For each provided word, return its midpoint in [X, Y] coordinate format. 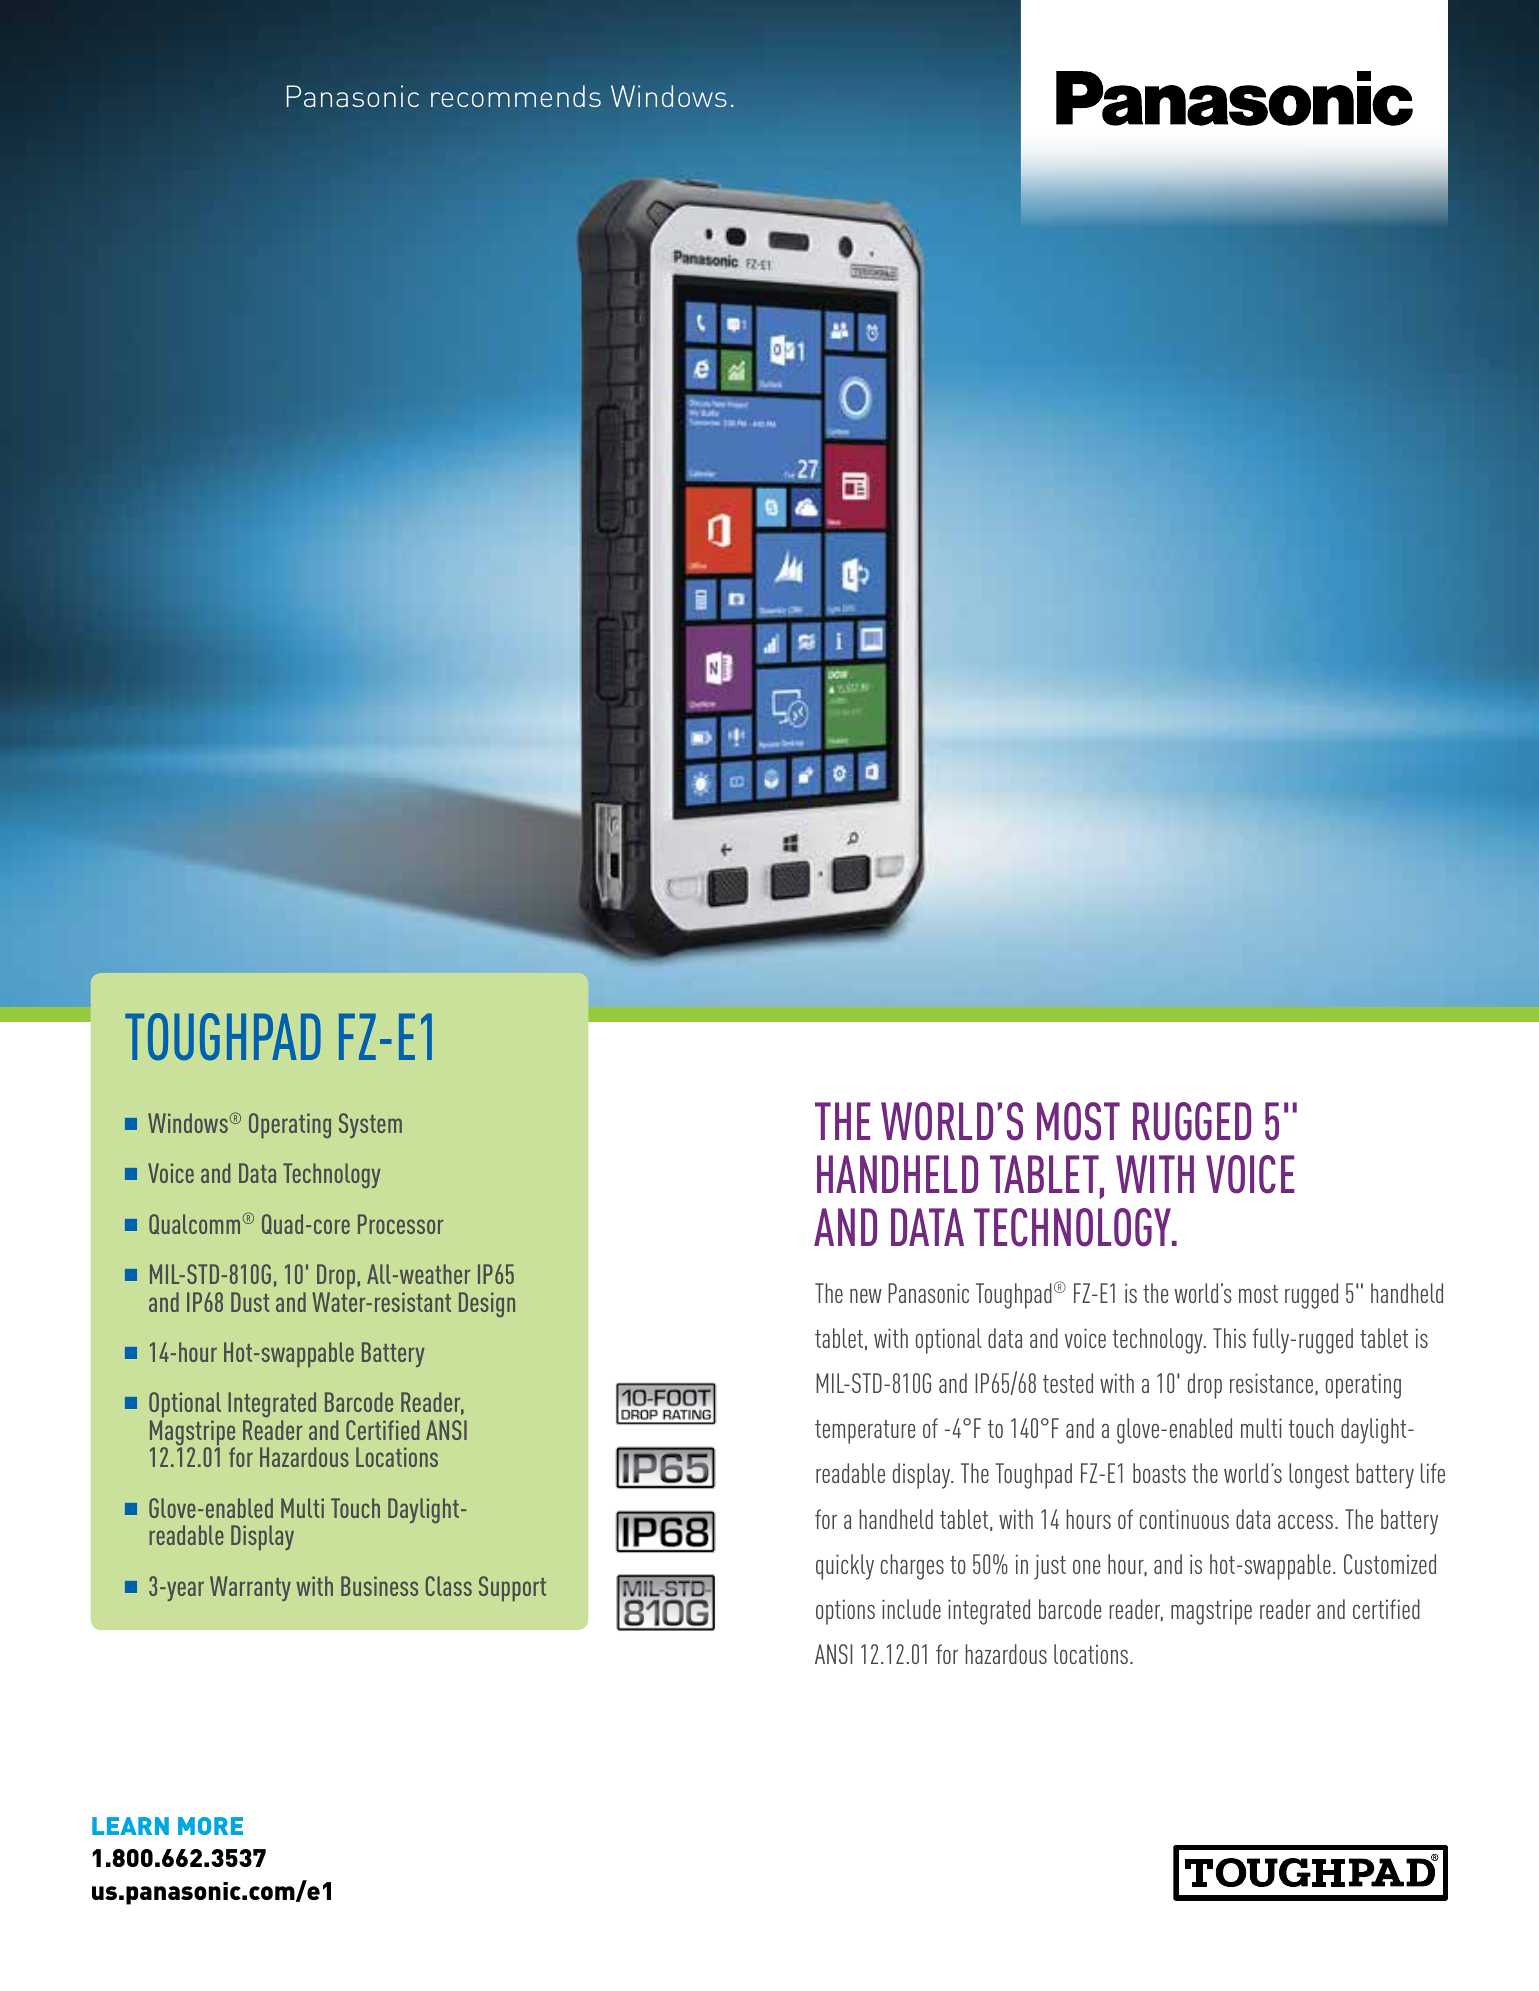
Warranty [250, 1588]
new [866, 1296]
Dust [250, 1302]
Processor [400, 1224]
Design [487, 1304]
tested [1068, 1383]
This [1229, 1338]
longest [1319, 1476]
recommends [516, 96]
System [370, 1125]
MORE [210, 1826]
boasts [1159, 1473]
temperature [865, 1432]
